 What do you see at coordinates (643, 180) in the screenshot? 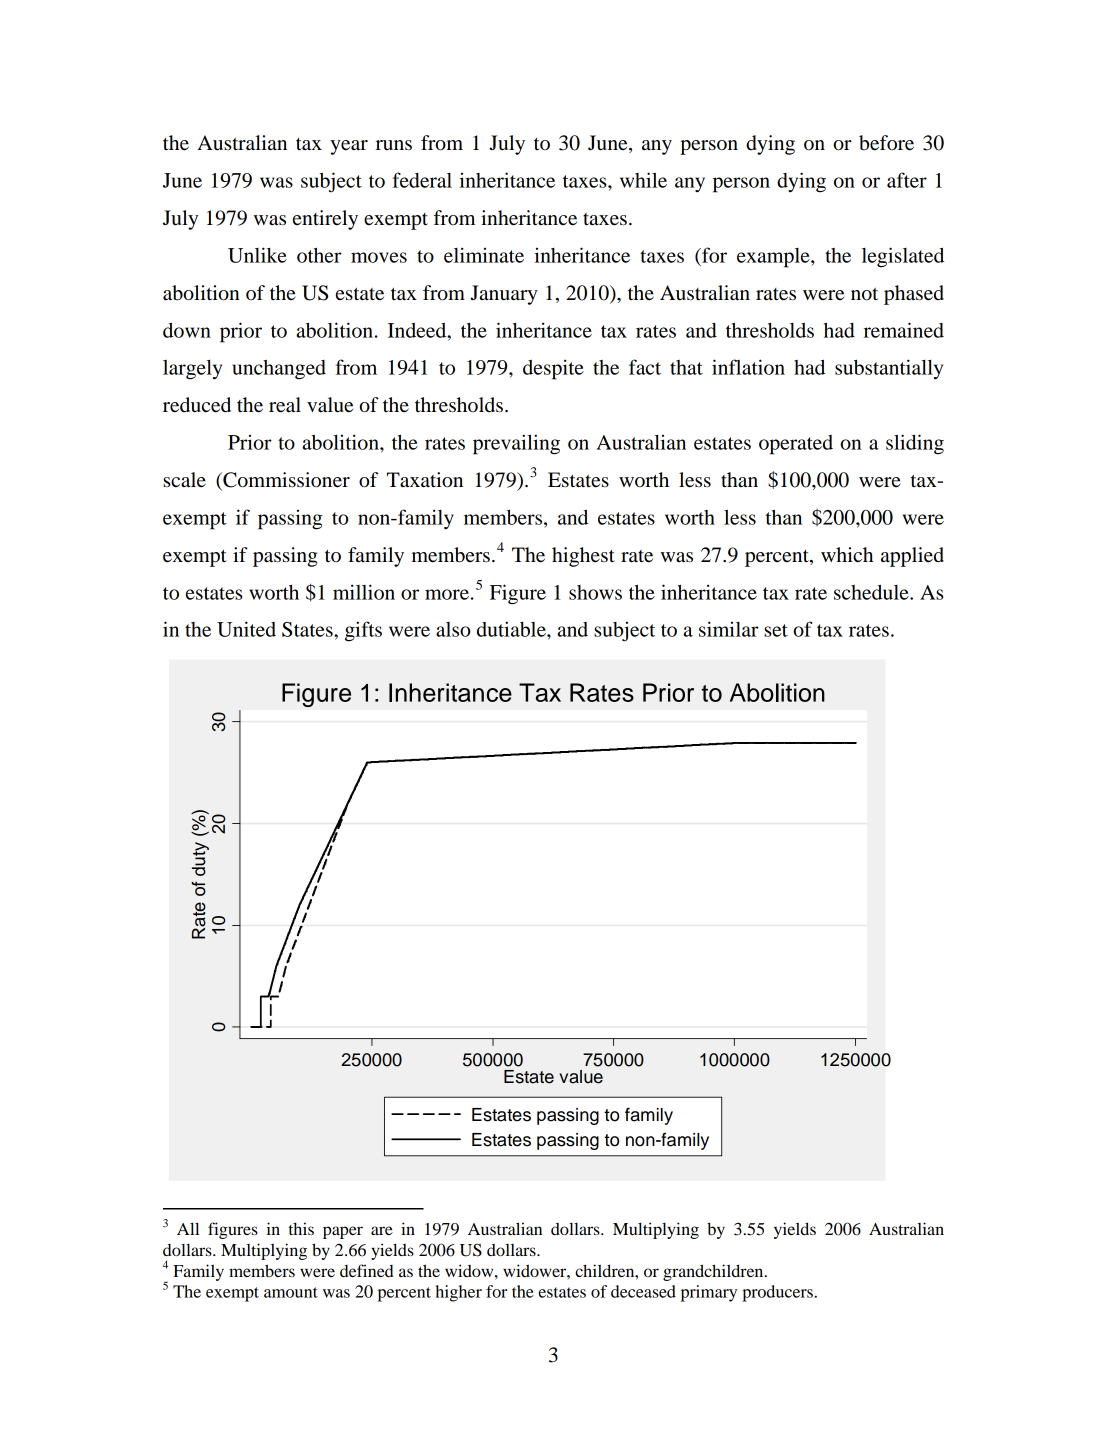
I see `while` at bounding box center [643, 180].
